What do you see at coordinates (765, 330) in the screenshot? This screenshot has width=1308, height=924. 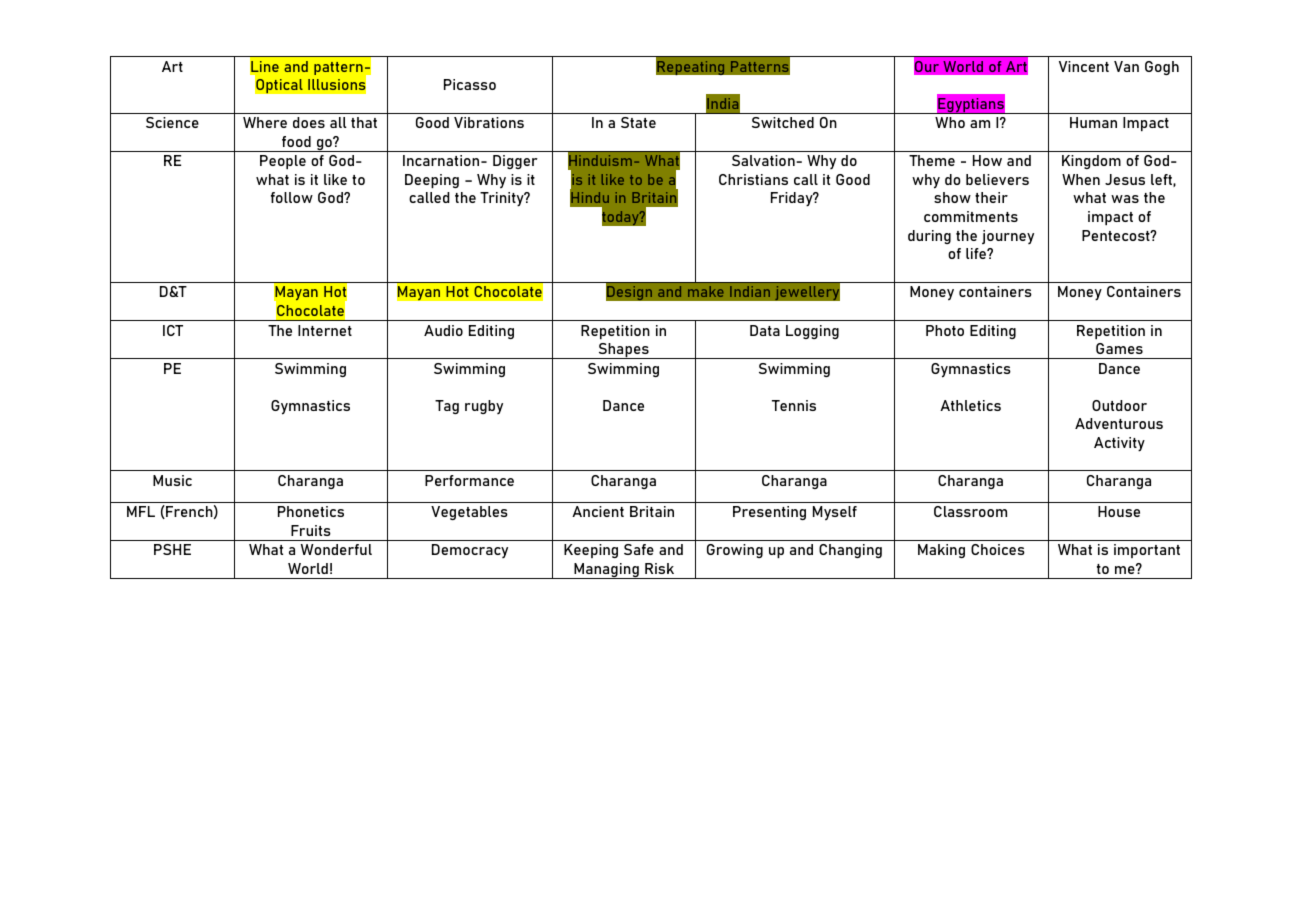 I see `Data` at bounding box center [765, 330].
